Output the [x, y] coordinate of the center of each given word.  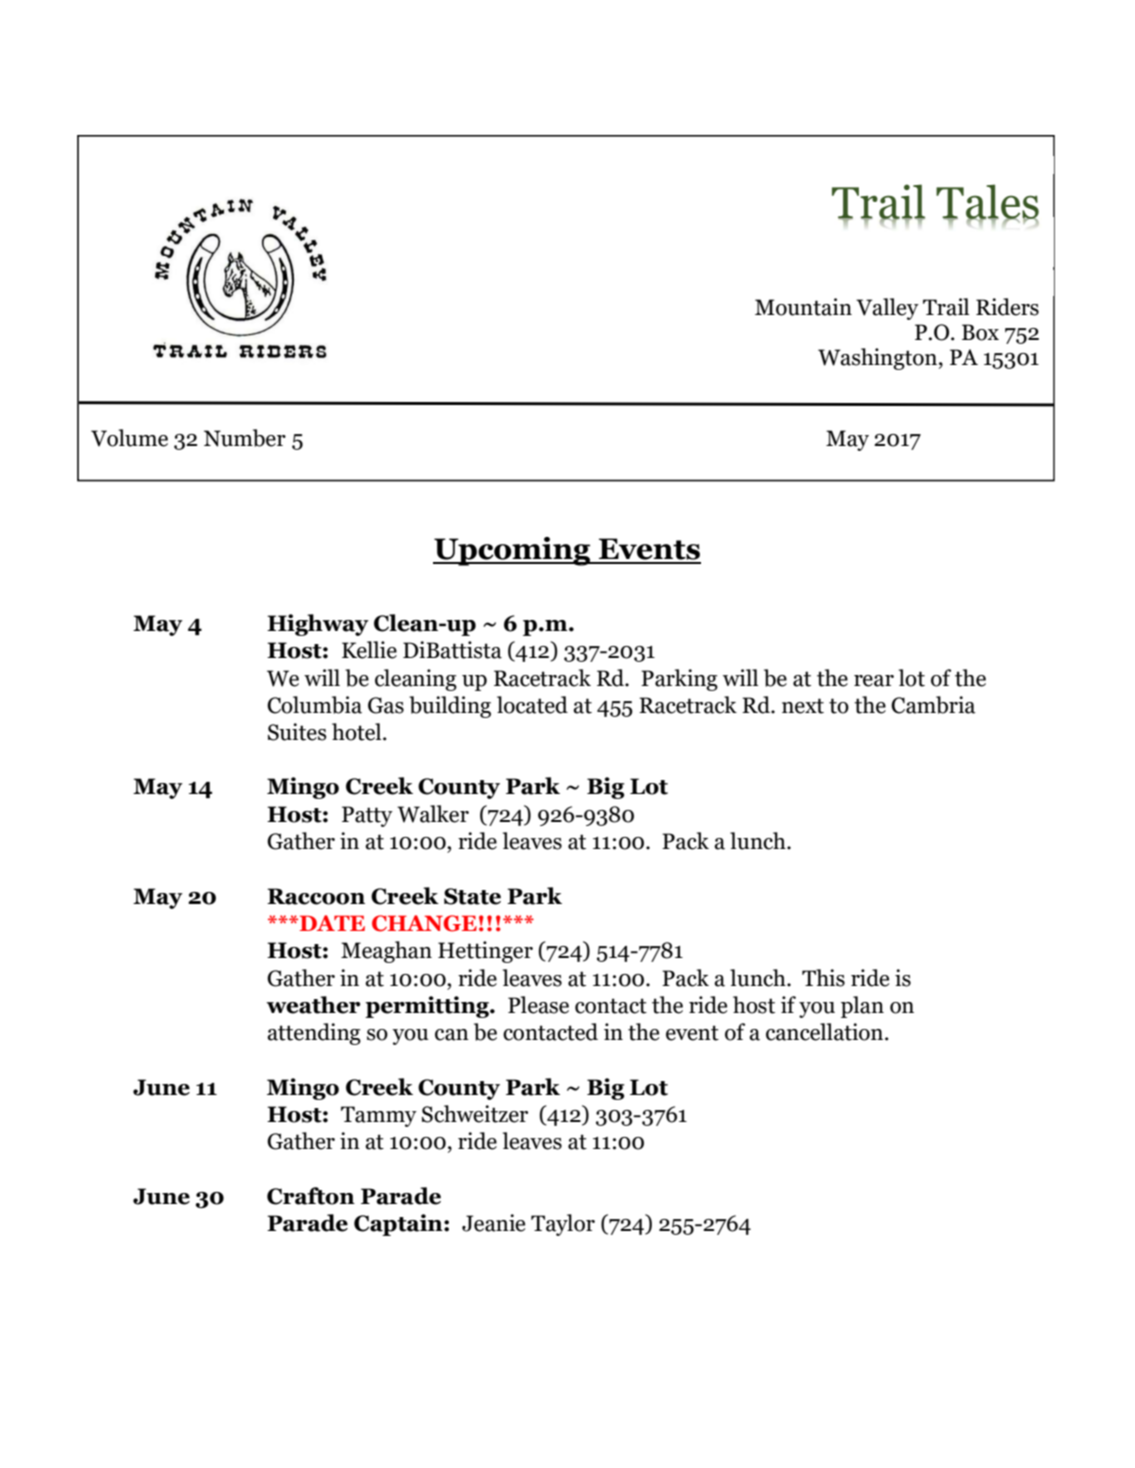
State [472, 896]
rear [874, 681]
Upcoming [513, 551]
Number [245, 438]
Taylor [563, 1225]
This [823, 978]
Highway [318, 625]
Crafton [311, 1196]
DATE [331, 923]
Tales [987, 202]
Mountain [803, 307]
